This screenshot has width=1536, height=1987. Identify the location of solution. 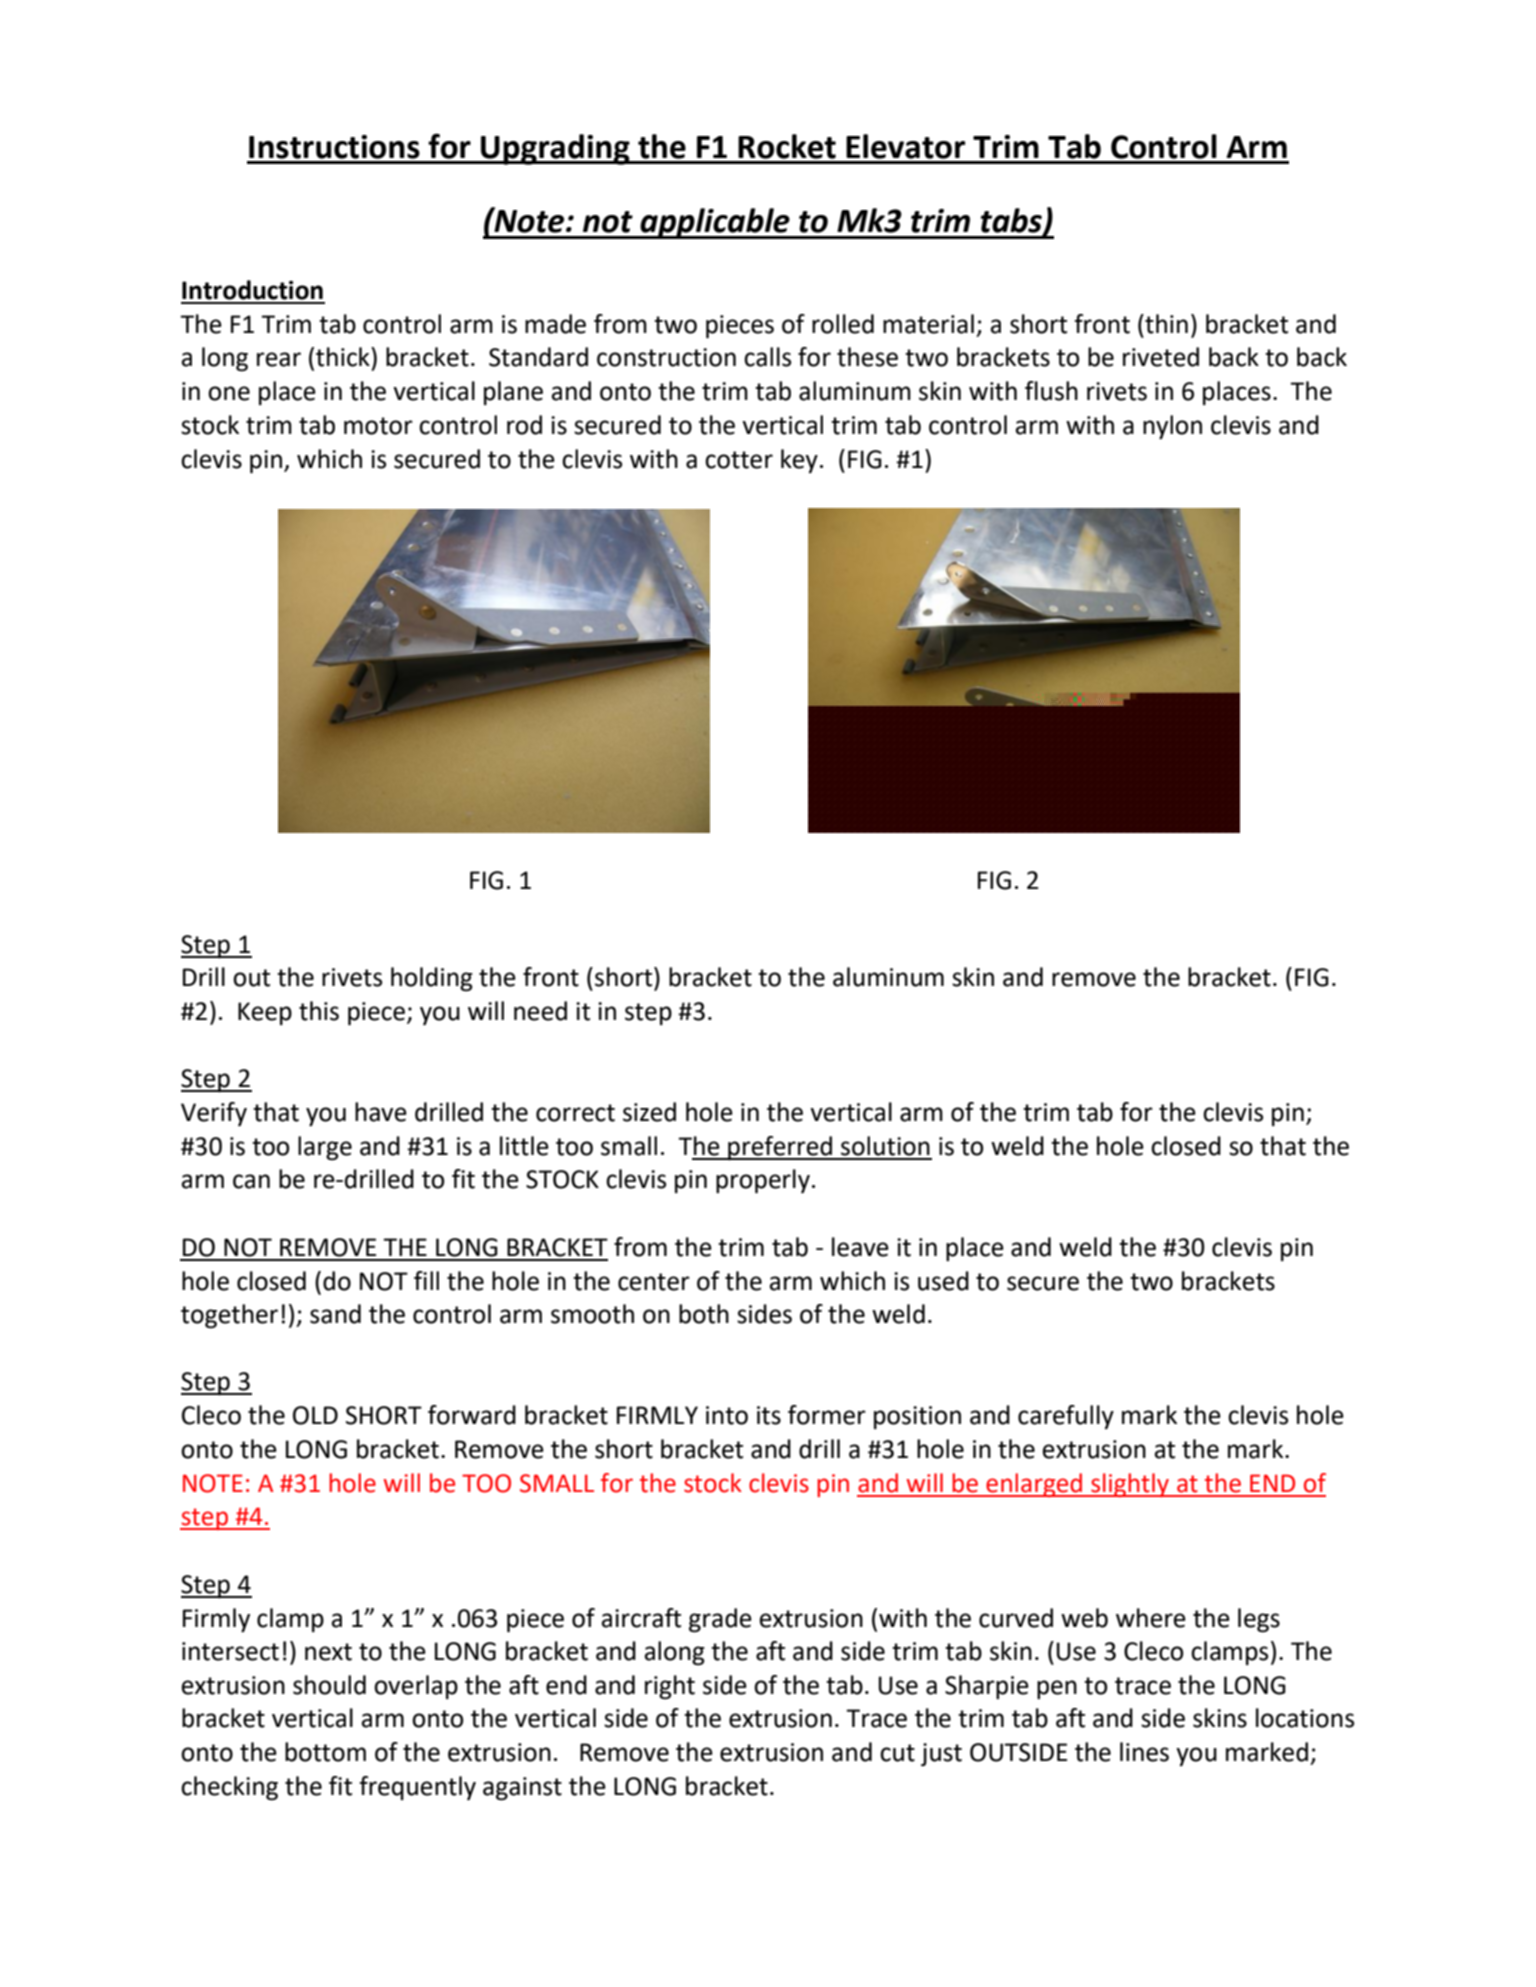
(885, 1146).
